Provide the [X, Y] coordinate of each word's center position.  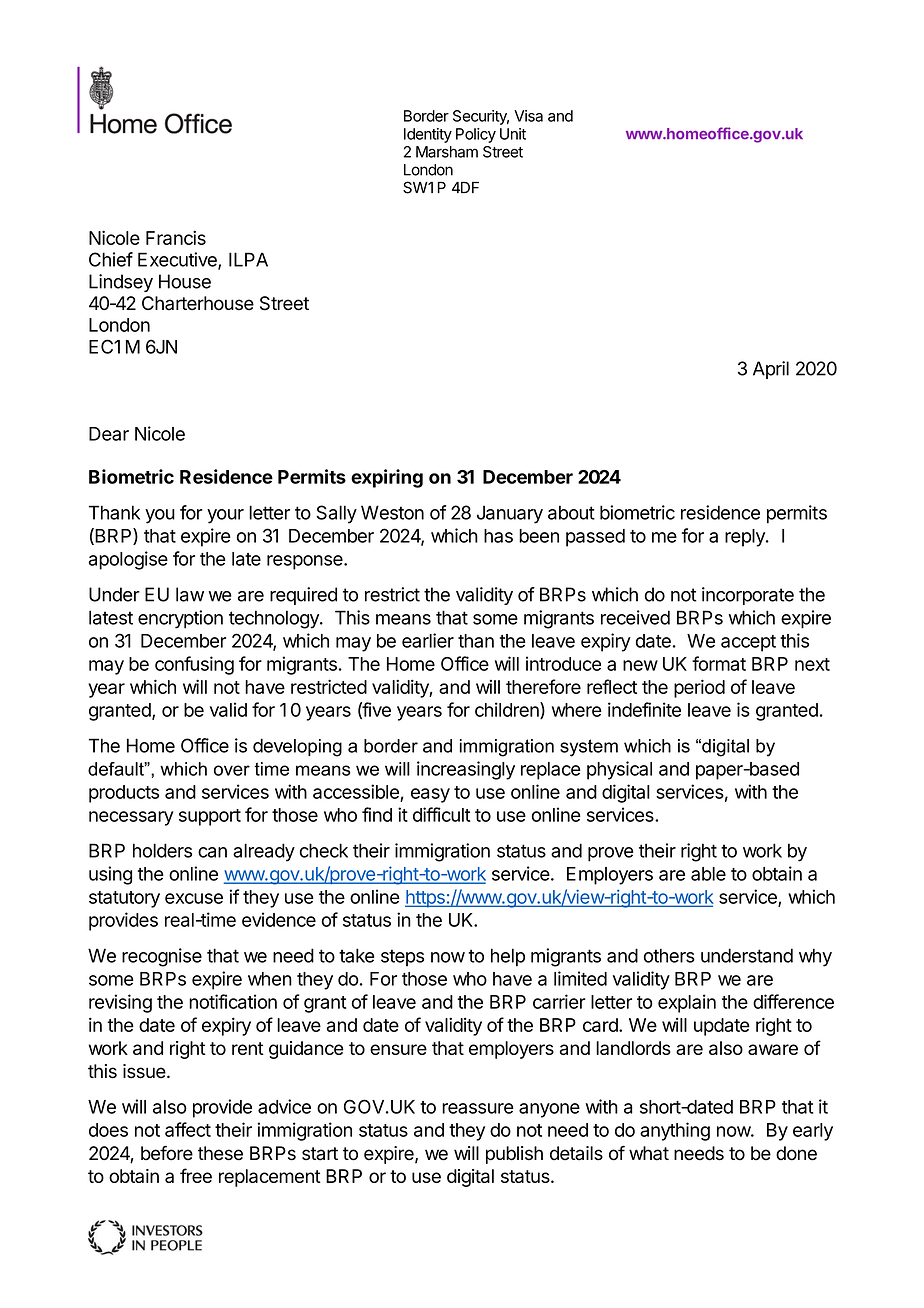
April [771, 370]
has [498, 536]
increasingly [466, 770]
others [669, 955]
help [508, 957]
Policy [476, 135]
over [232, 770]
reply [746, 538]
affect [188, 1129]
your [225, 516]
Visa [528, 116]
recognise [162, 957]
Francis [176, 237]
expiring [387, 478]
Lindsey [121, 283]
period [699, 688]
